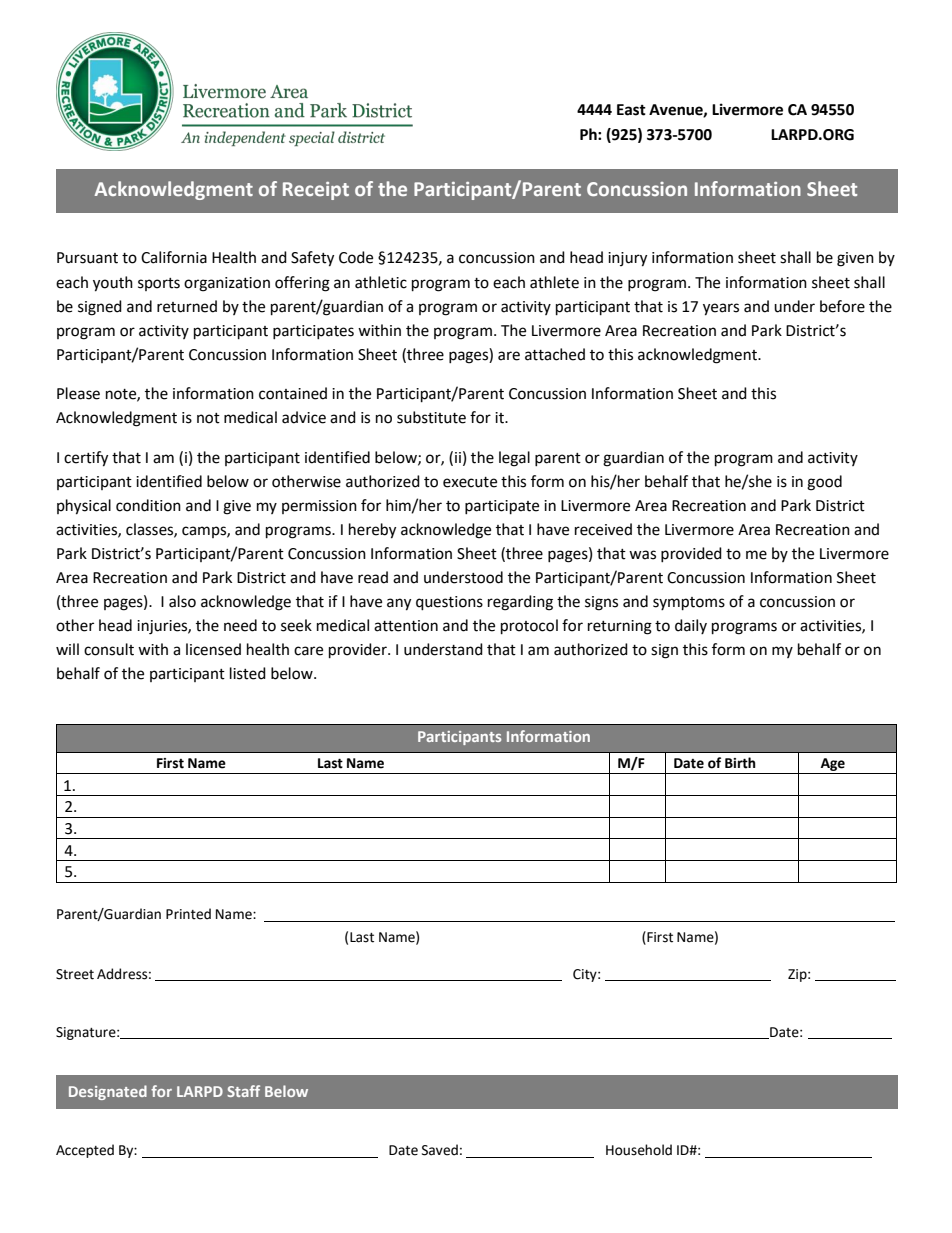  What do you see at coordinates (639, 1150) in the page?
I see `Household` at bounding box center [639, 1150].
